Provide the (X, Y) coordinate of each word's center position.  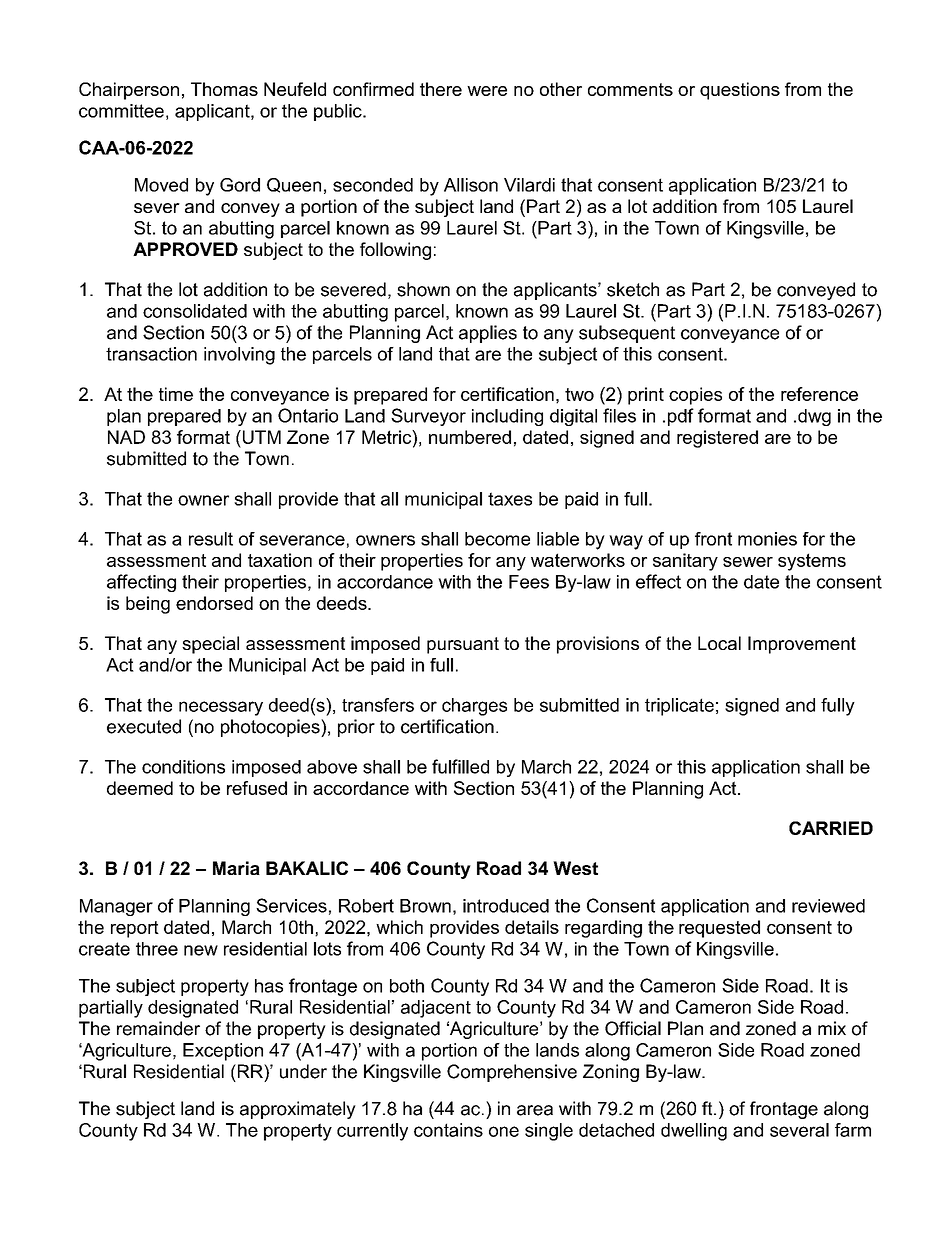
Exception (223, 1052)
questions (740, 91)
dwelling (694, 1132)
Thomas (224, 89)
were (487, 91)
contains (448, 1130)
